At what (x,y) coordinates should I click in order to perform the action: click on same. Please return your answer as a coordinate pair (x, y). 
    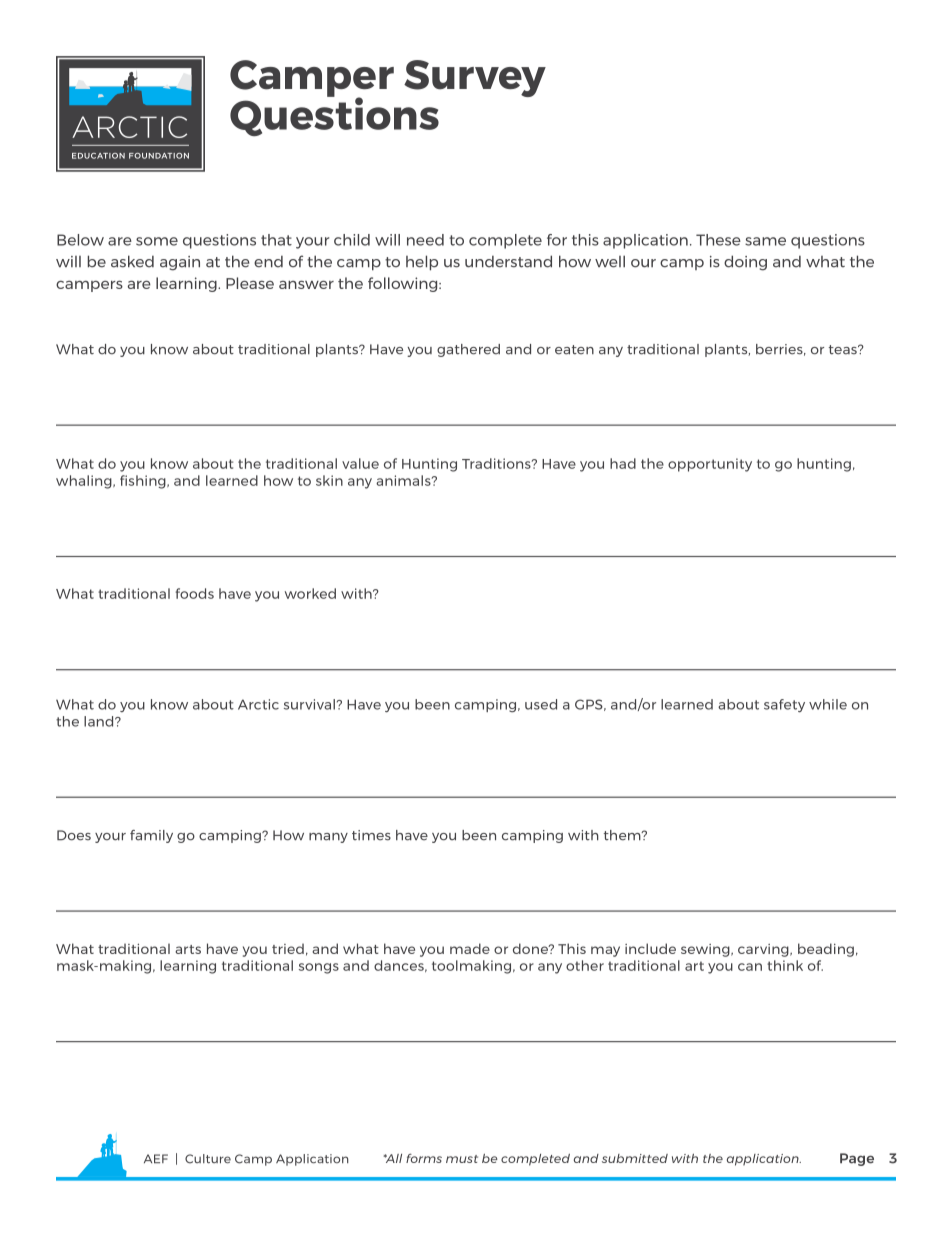
    Looking at the image, I should click on (765, 241).
